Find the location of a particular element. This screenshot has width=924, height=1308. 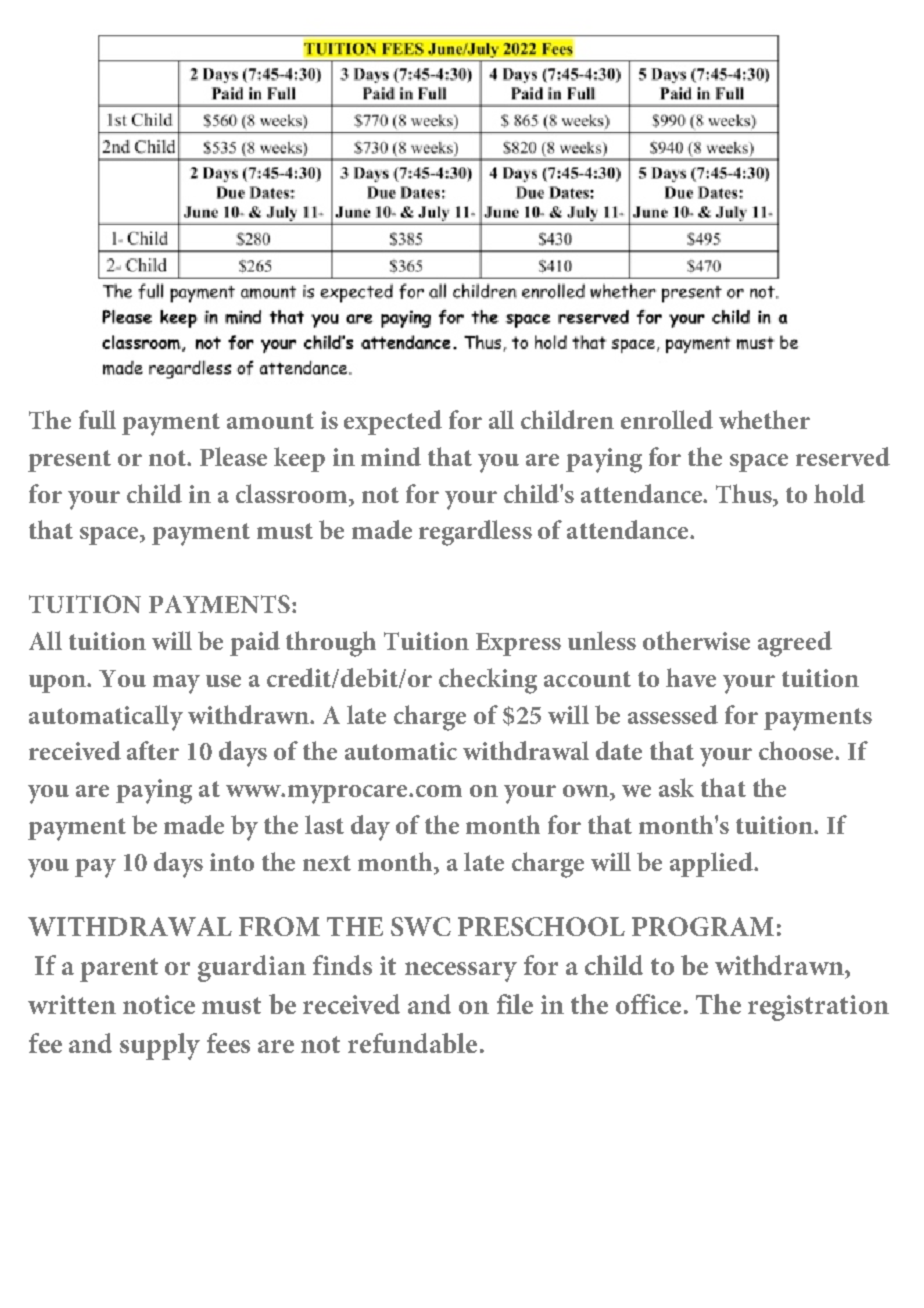

expected is located at coordinates (393, 422).
